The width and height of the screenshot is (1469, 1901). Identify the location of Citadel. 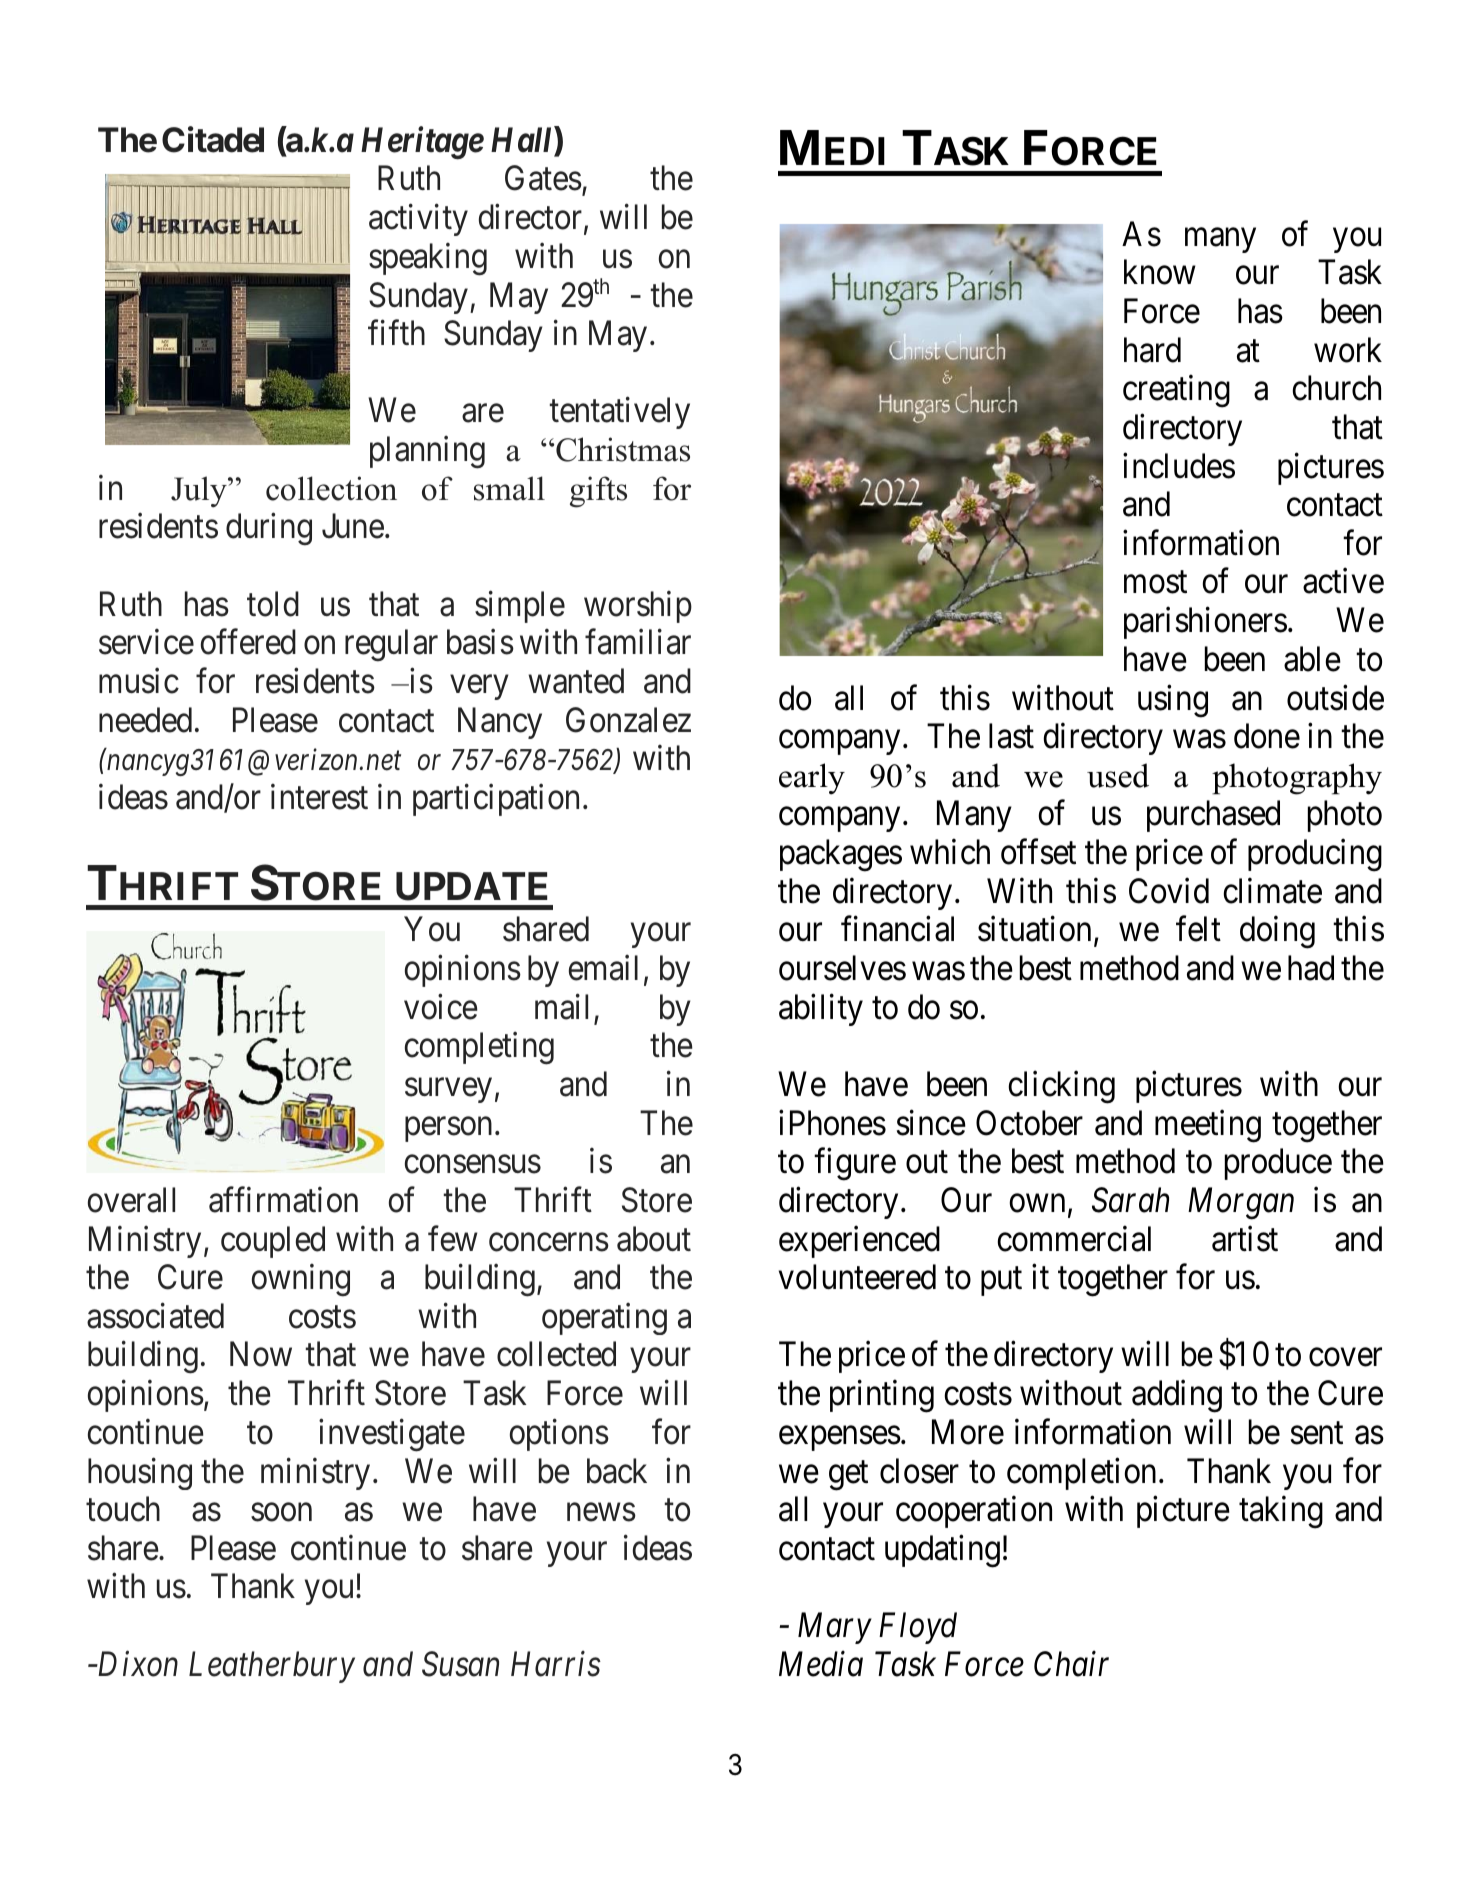
(213, 140).
